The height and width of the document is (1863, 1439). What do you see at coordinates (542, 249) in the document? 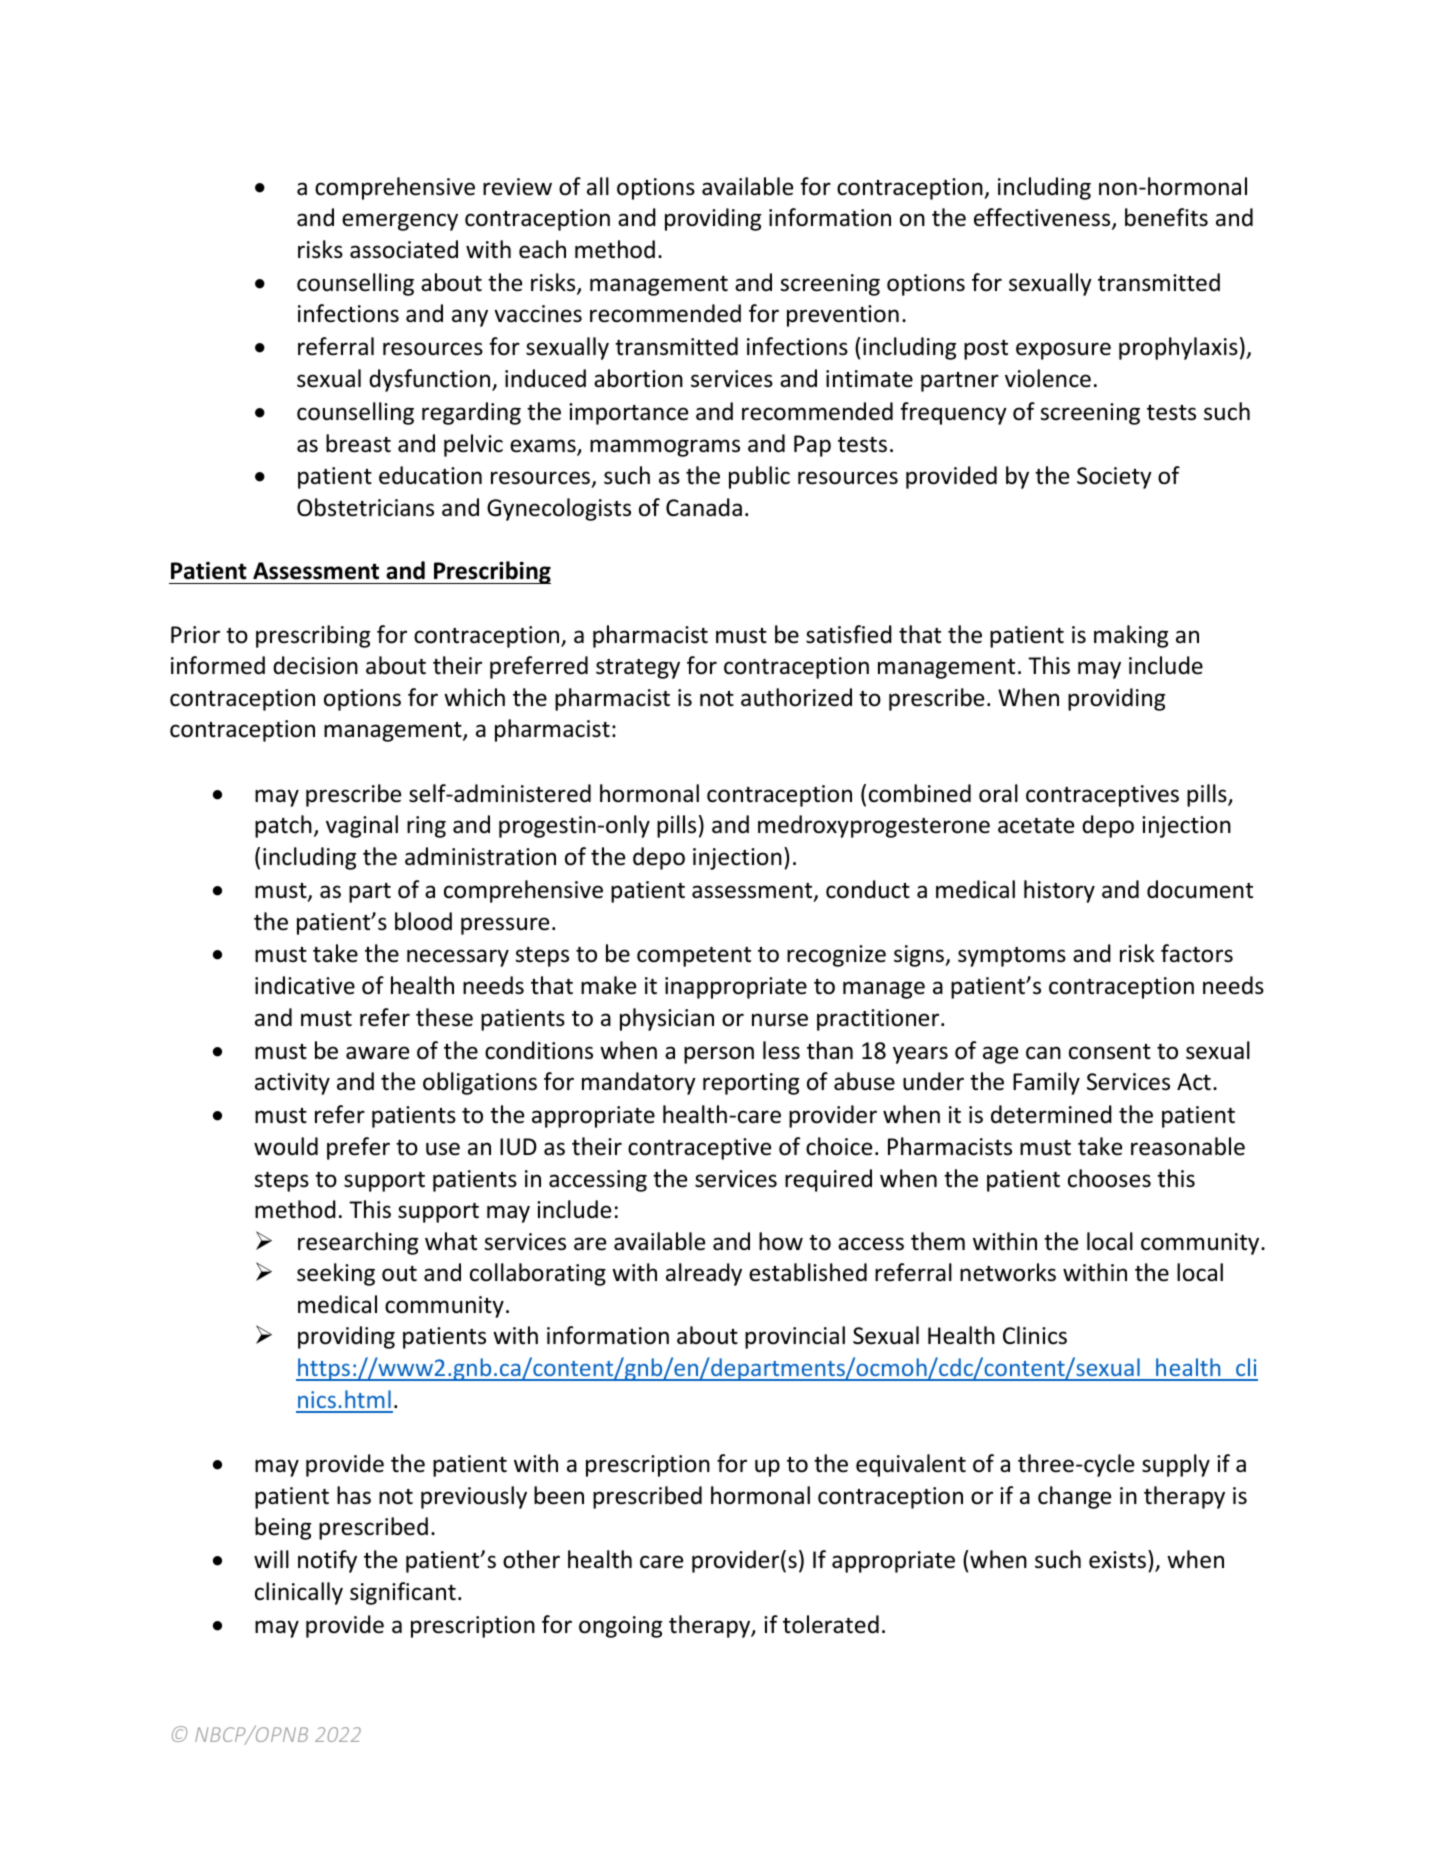
I see `each` at bounding box center [542, 249].
